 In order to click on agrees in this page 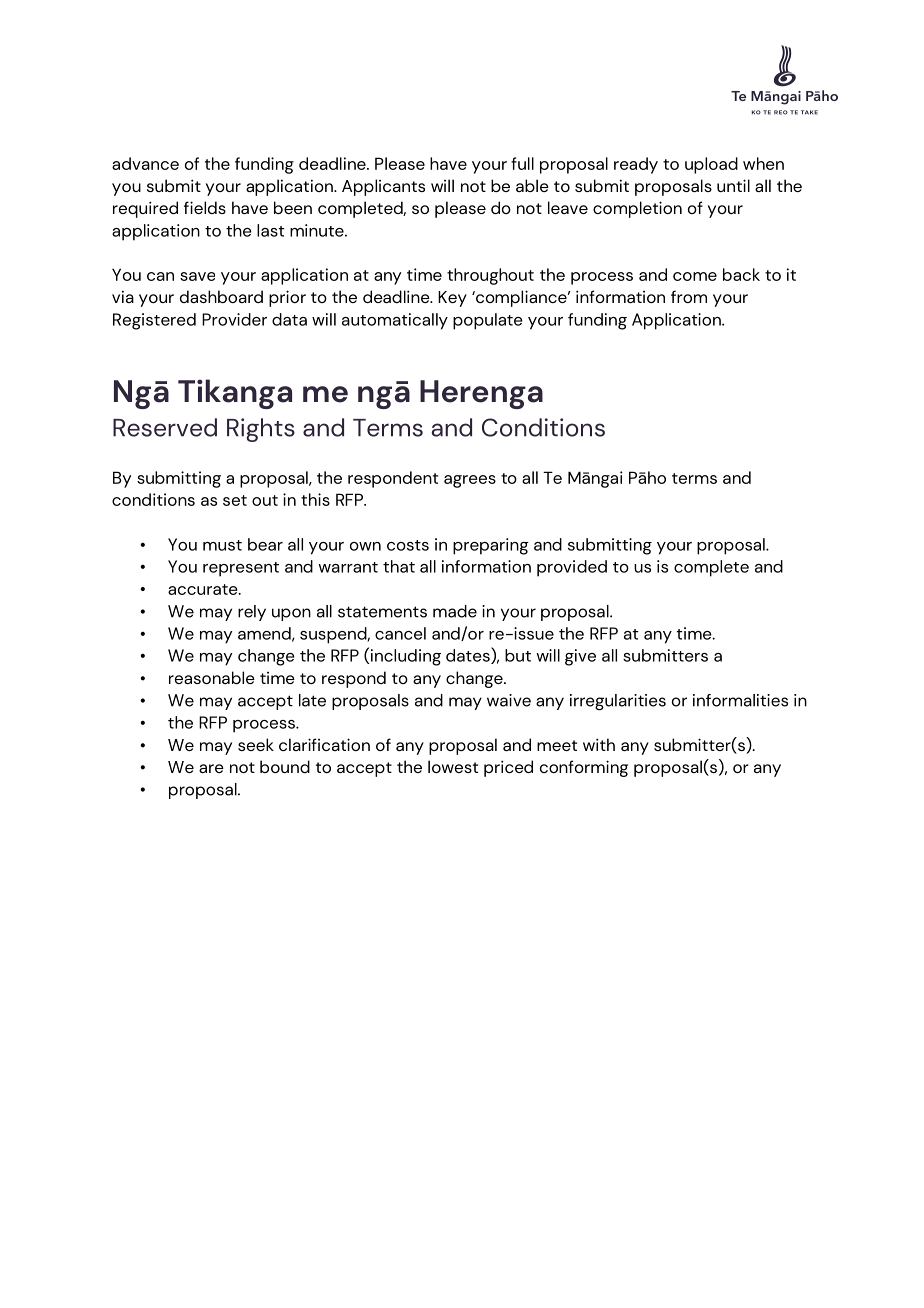, I will do `click(470, 481)`.
